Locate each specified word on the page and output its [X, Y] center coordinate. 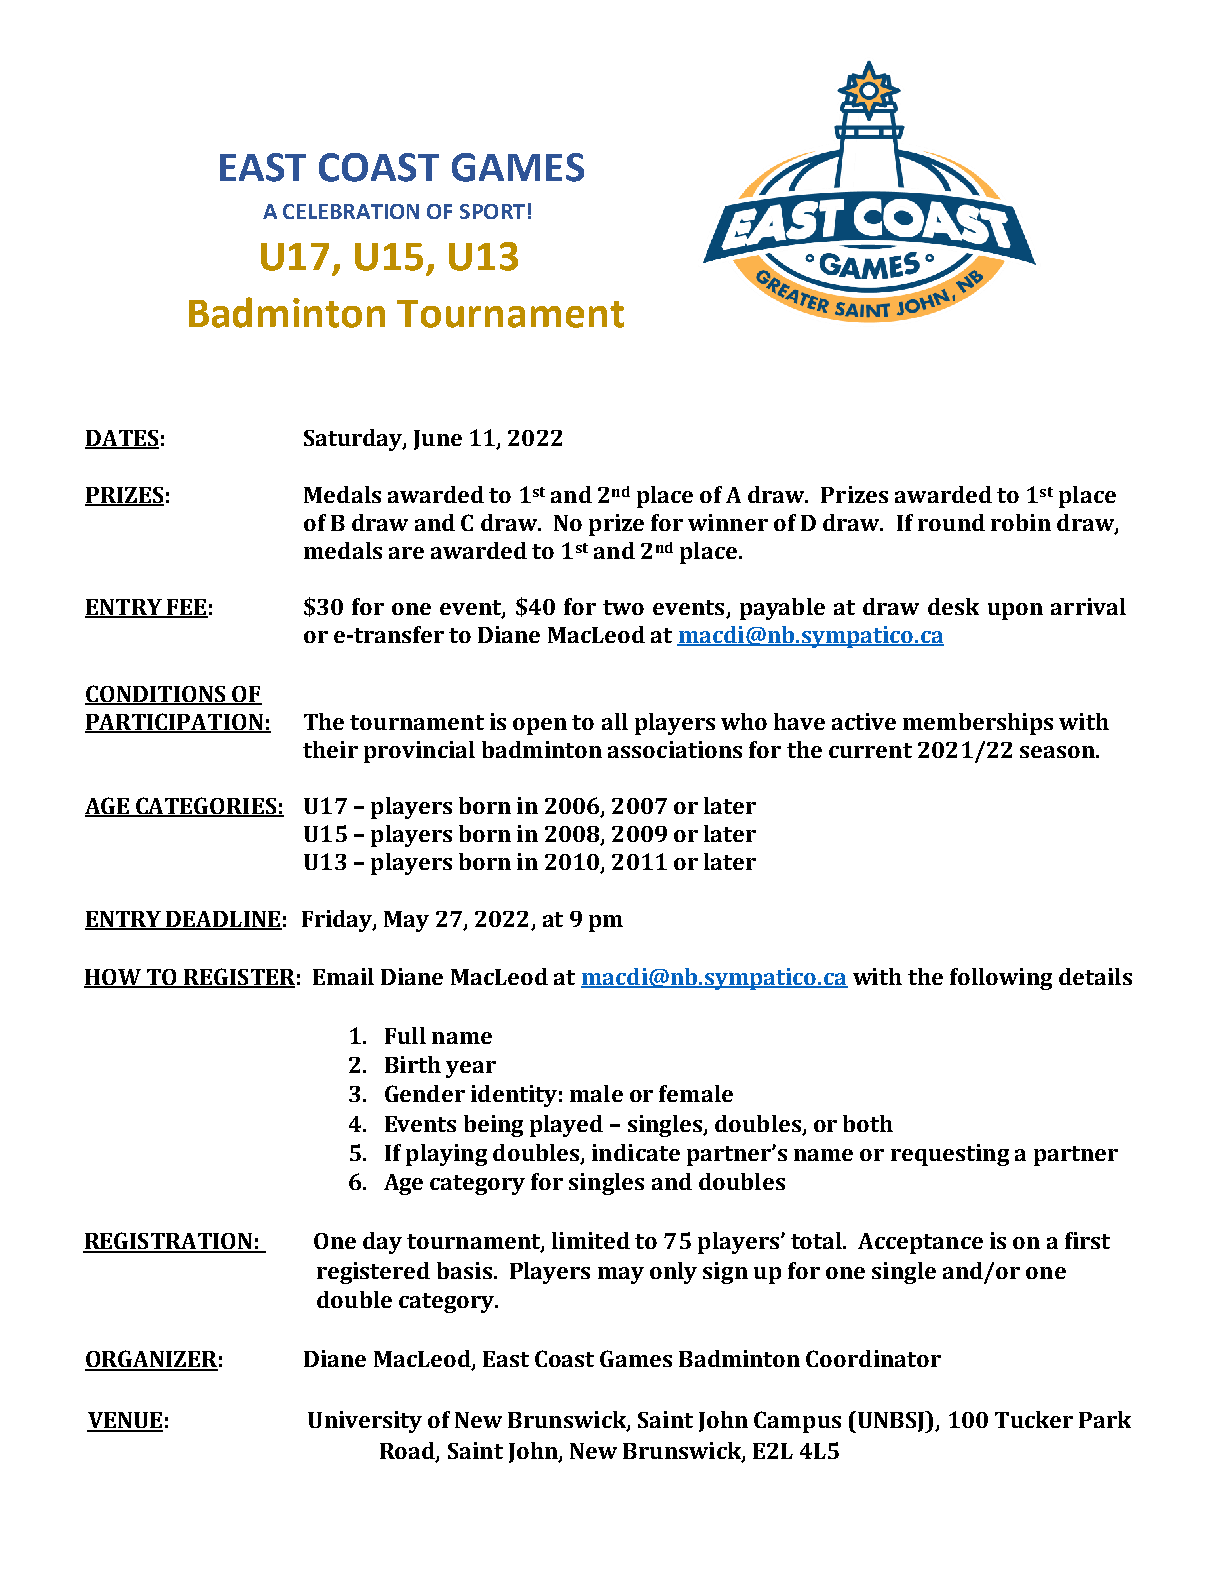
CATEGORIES [206, 807]
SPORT [492, 211]
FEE [186, 608]
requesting [950, 1155]
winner [728, 522]
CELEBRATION [351, 211]
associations [675, 749]
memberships [978, 724]
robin [1021, 522]
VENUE [125, 1421]
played [566, 1126]
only [673, 1273]
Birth [413, 1064]
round [951, 522]
